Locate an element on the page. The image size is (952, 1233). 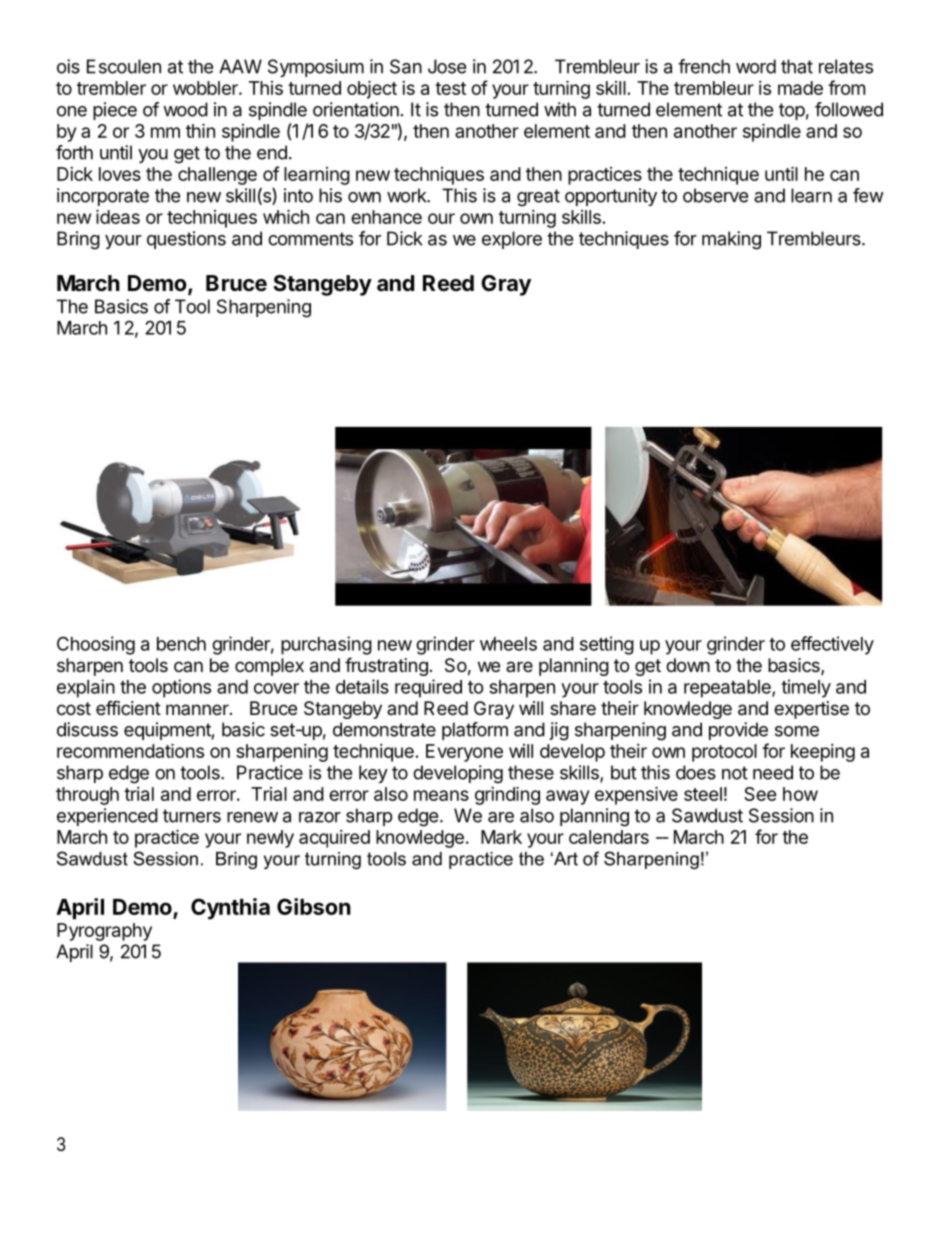
timely is located at coordinates (806, 688).
